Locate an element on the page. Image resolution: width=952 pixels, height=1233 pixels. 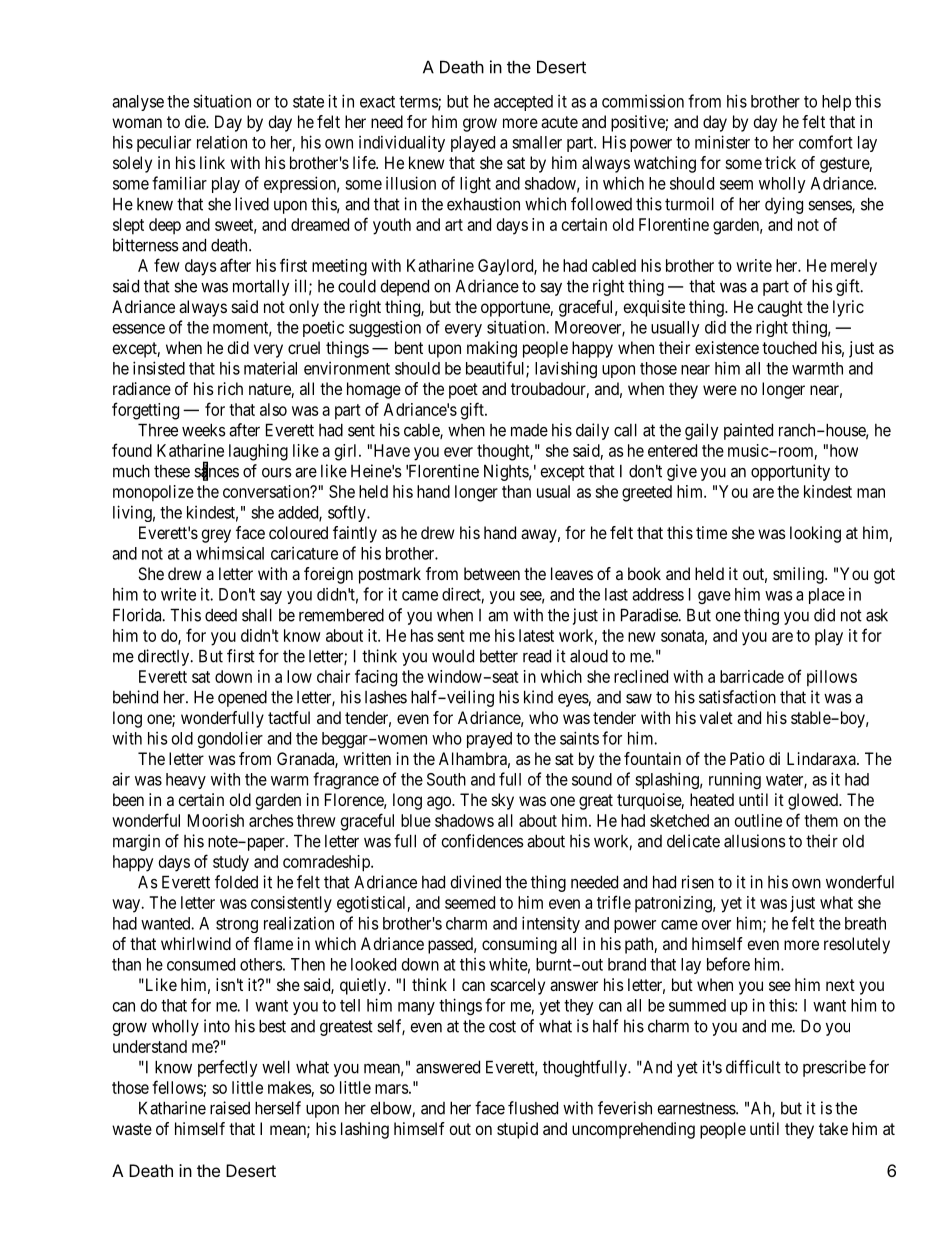
latest is located at coordinates (536, 635).
